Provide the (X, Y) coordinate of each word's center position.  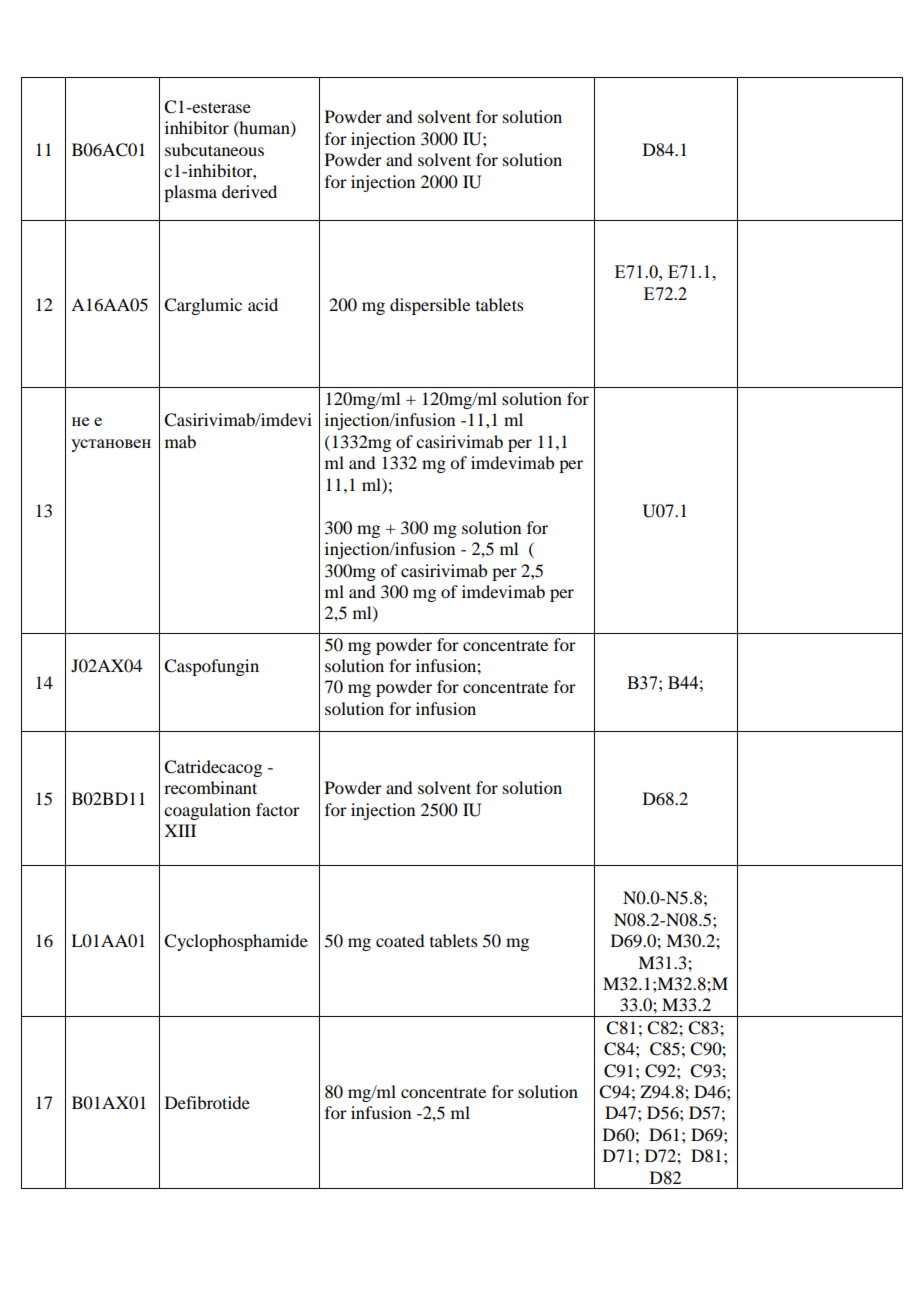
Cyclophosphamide (236, 942)
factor (278, 809)
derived (249, 191)
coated (400, 940)
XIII (180, 830)
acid (263, 304)
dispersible (430, 306)
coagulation (207, 811)
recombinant (210, 787)
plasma (190, 193)
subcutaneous (214, 149)
